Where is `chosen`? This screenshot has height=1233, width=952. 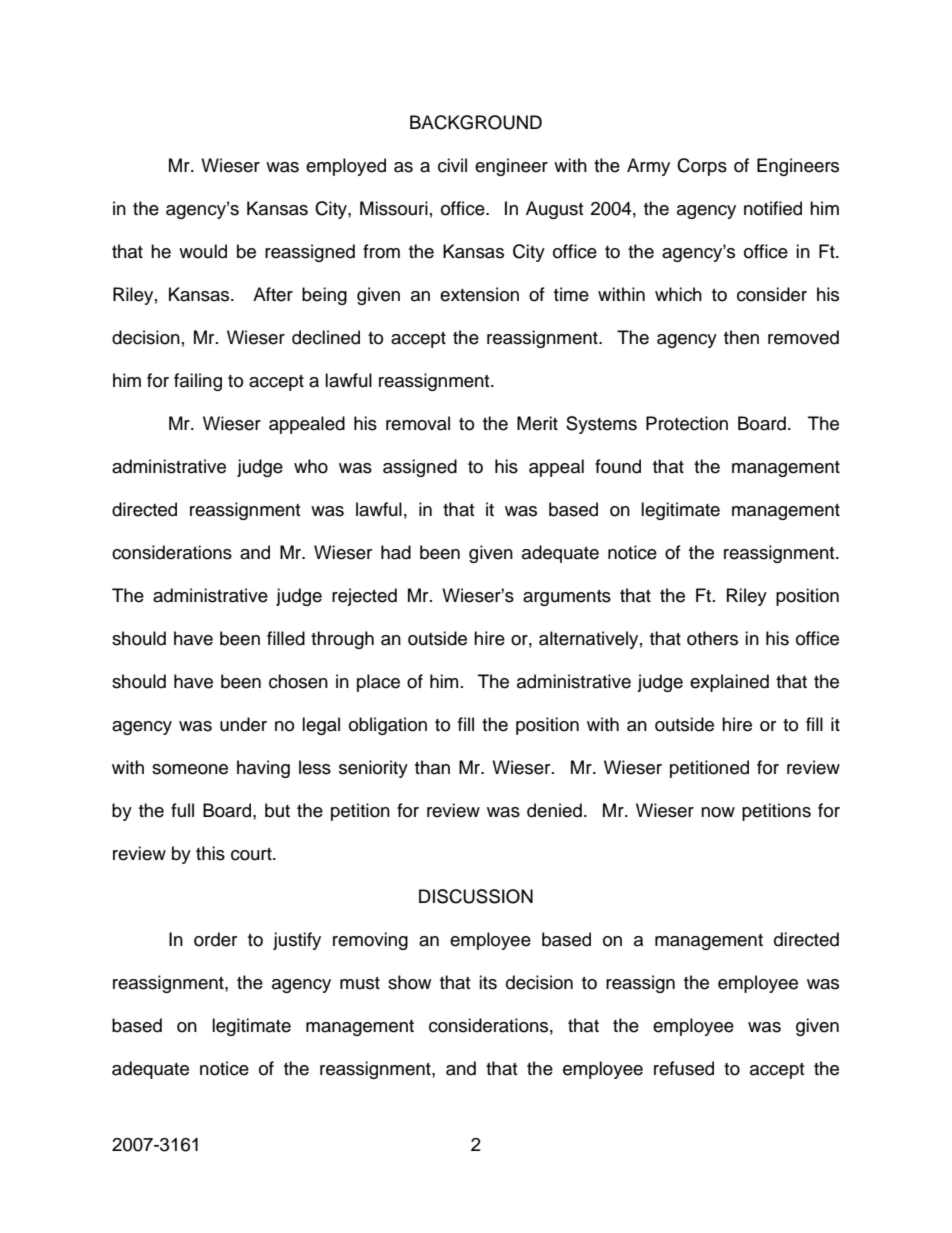
chosen is located at coordinates (298, 681).
